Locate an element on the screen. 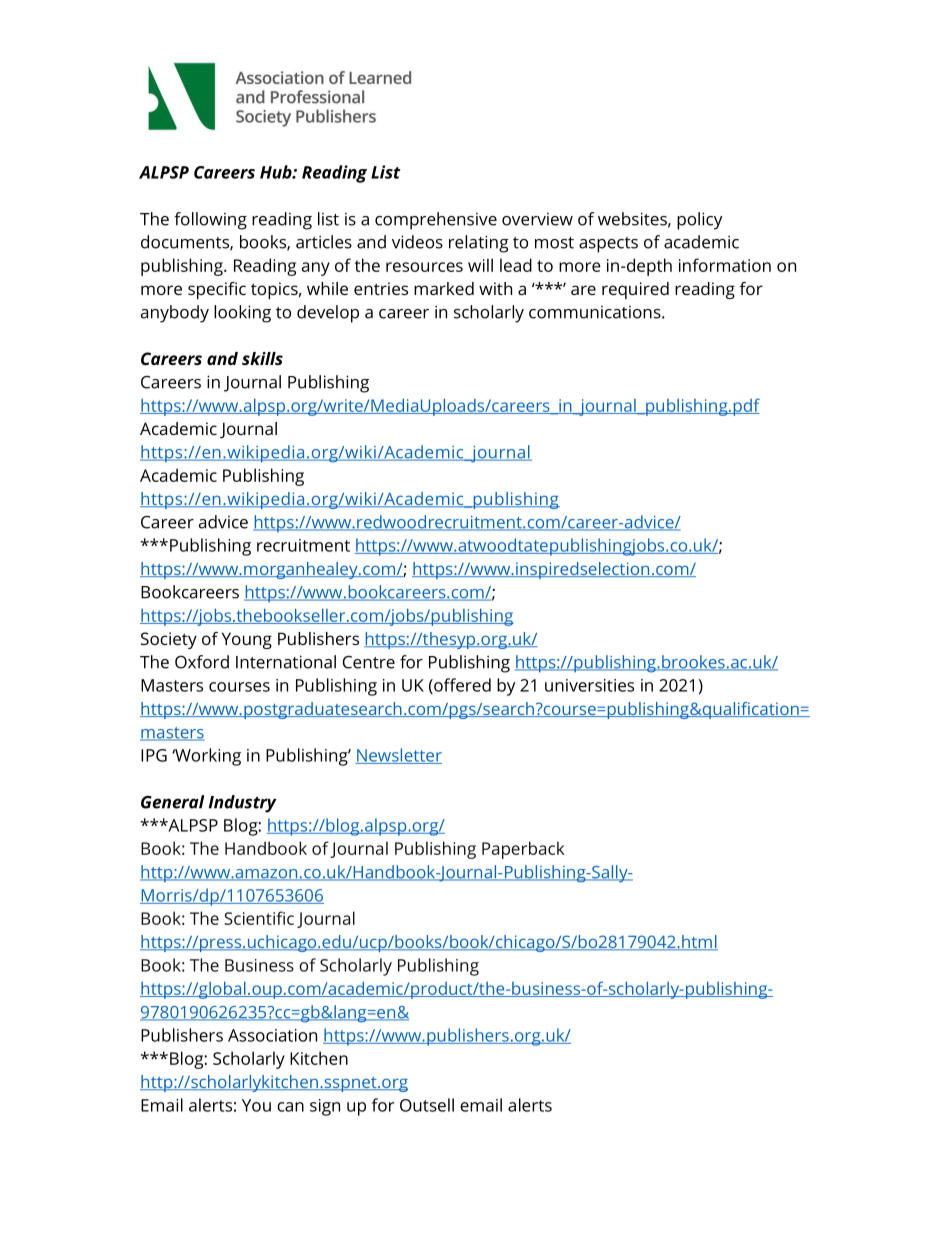 Image resolution: width=952 pixels, height=1233 pixels. following is located at coordinates (210, 221).
